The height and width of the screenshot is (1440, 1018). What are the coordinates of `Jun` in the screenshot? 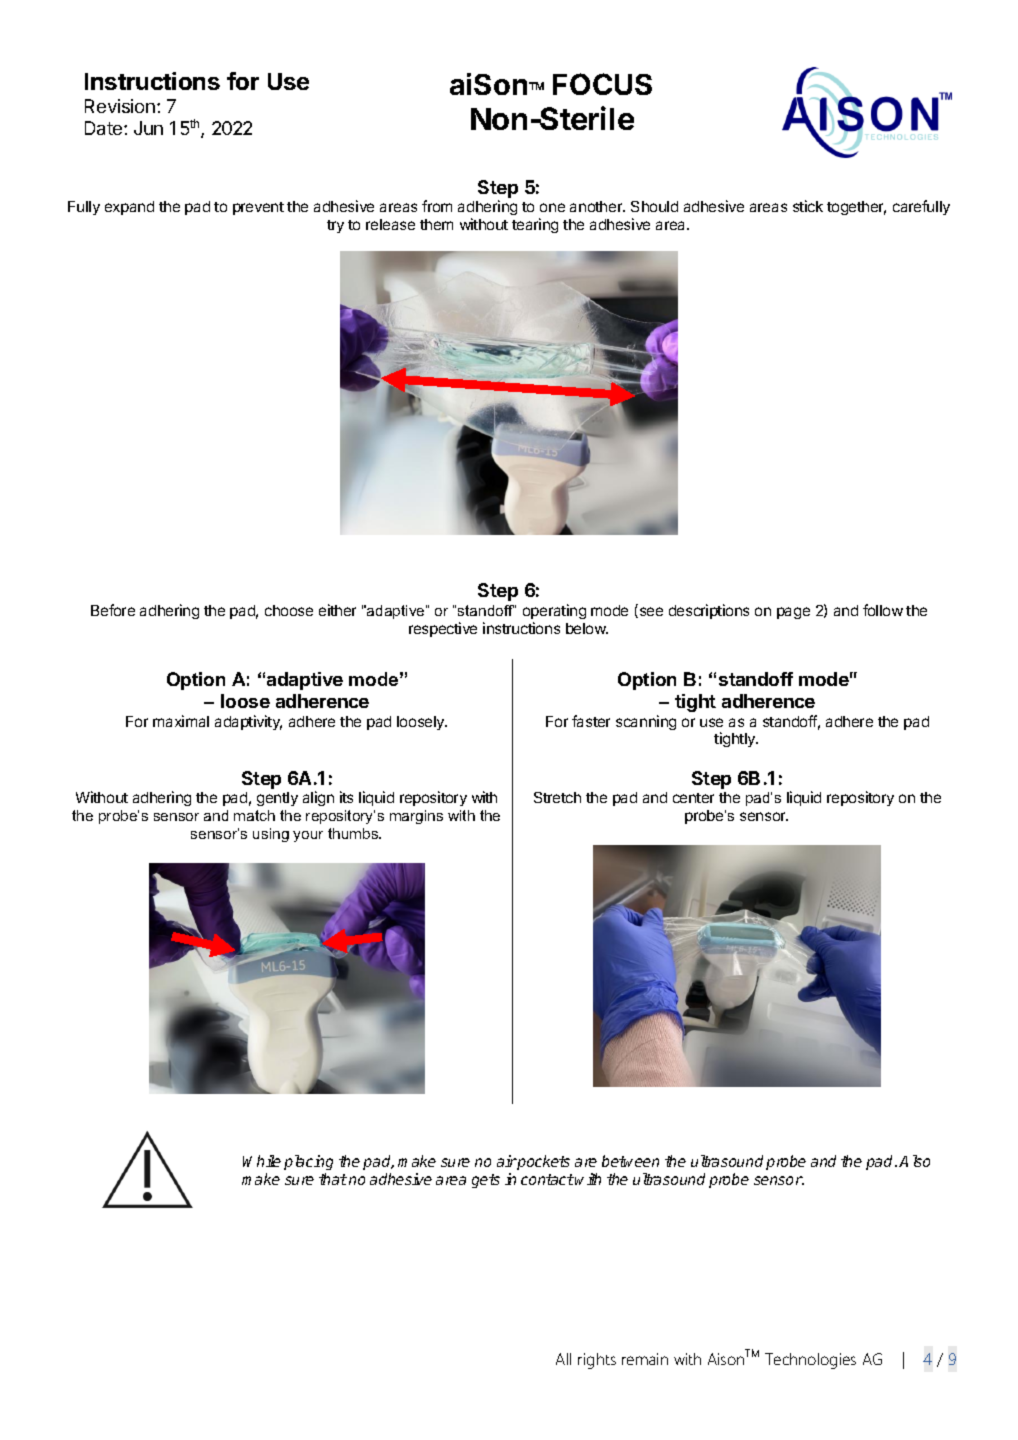 It's located at (148, 128).
